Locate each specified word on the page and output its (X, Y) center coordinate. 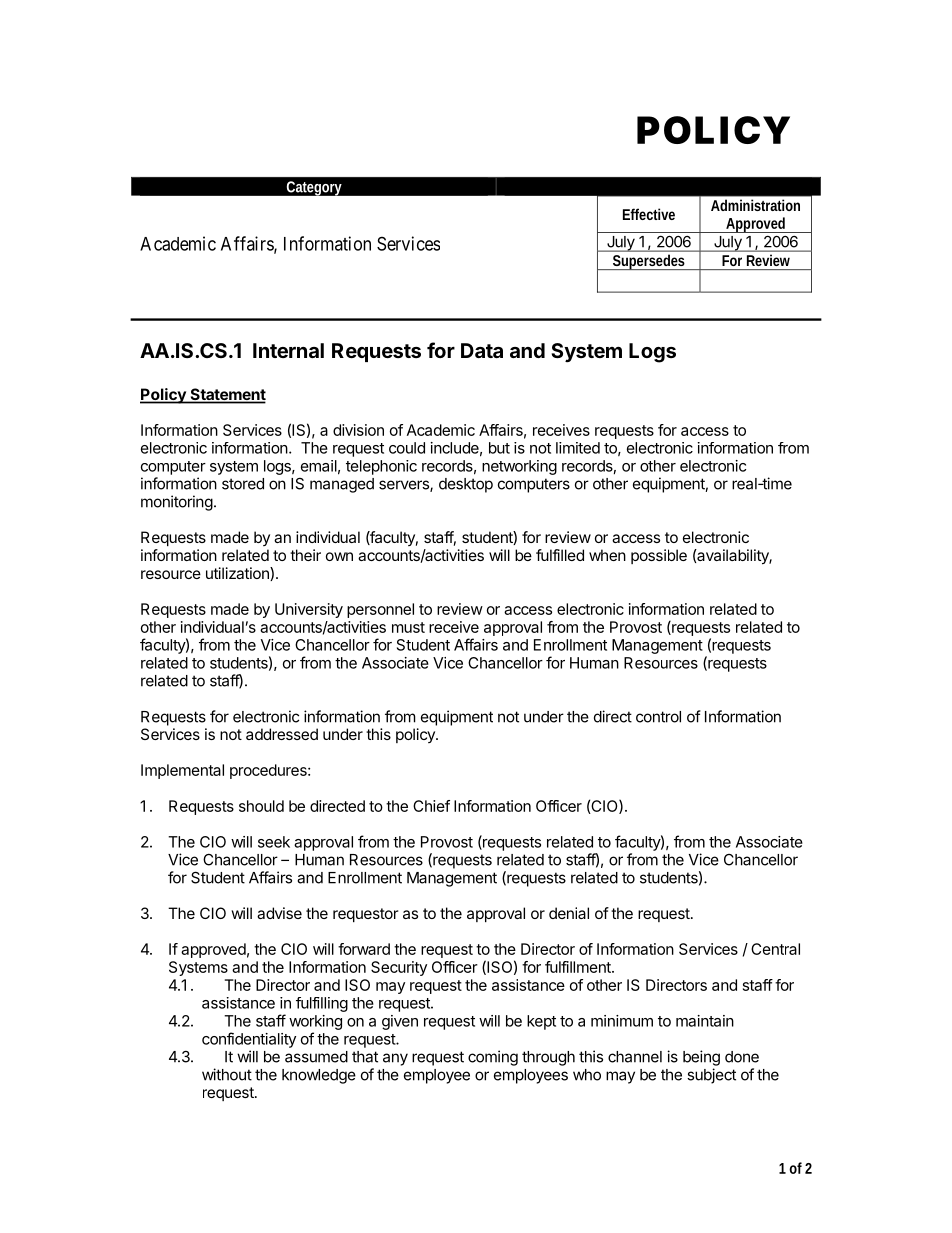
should (261, 806)
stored (243, 484)
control (658, 717)
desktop (466, 485)
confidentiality (249, 1040)
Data (482, 350)
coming (493, 1058)
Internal (288, 350)
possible (659, 556)
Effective (649, 214)
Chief (431, 806)
